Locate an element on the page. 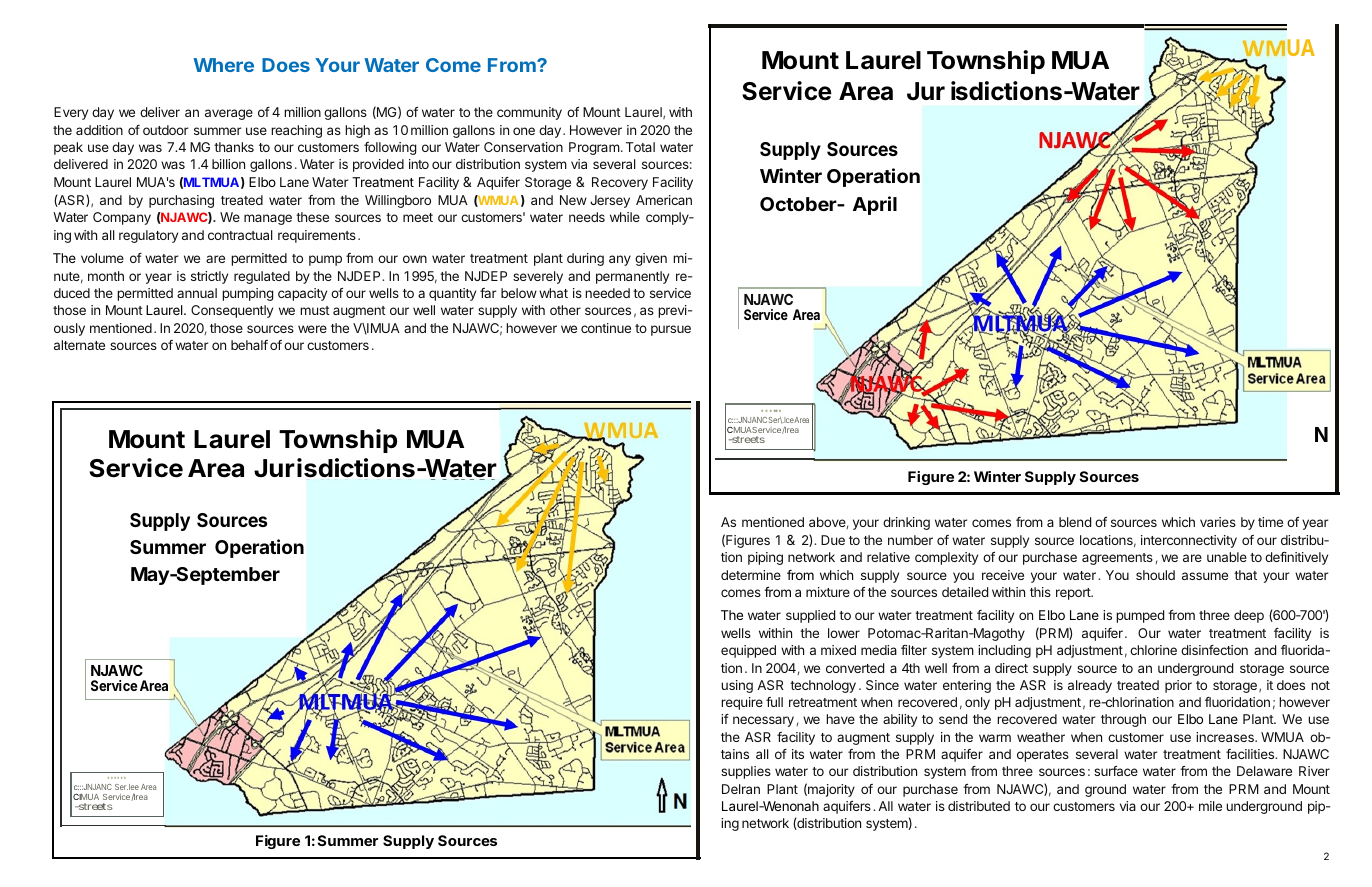  given is located at coordinates (651, 259).
